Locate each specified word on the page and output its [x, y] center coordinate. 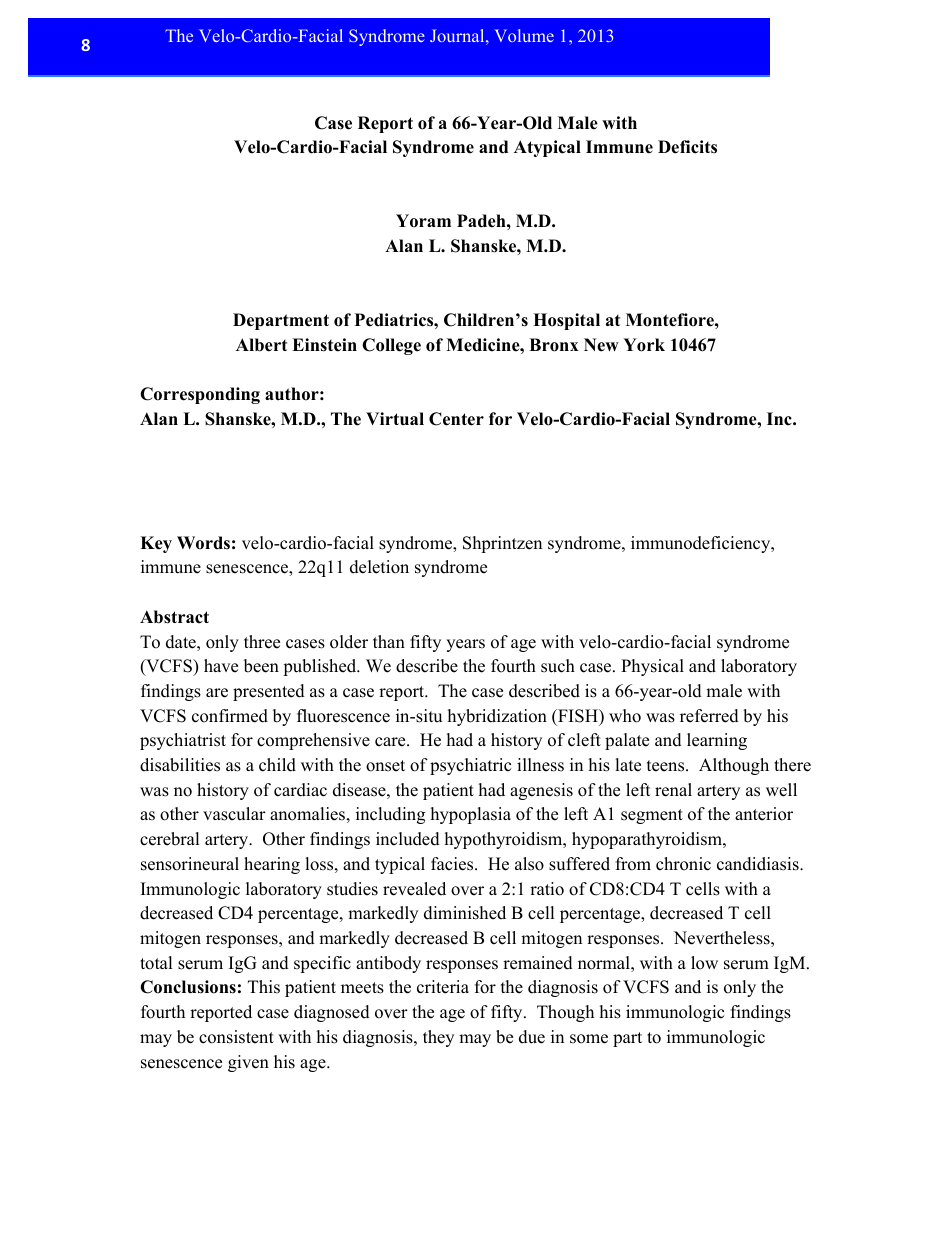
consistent [236, 1037]
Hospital [566, 321]
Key [156, 544]
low [704, 963]
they [438, 1038]
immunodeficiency [702, 544]
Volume [524, 35]
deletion [379, 567]
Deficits [687, 147]
